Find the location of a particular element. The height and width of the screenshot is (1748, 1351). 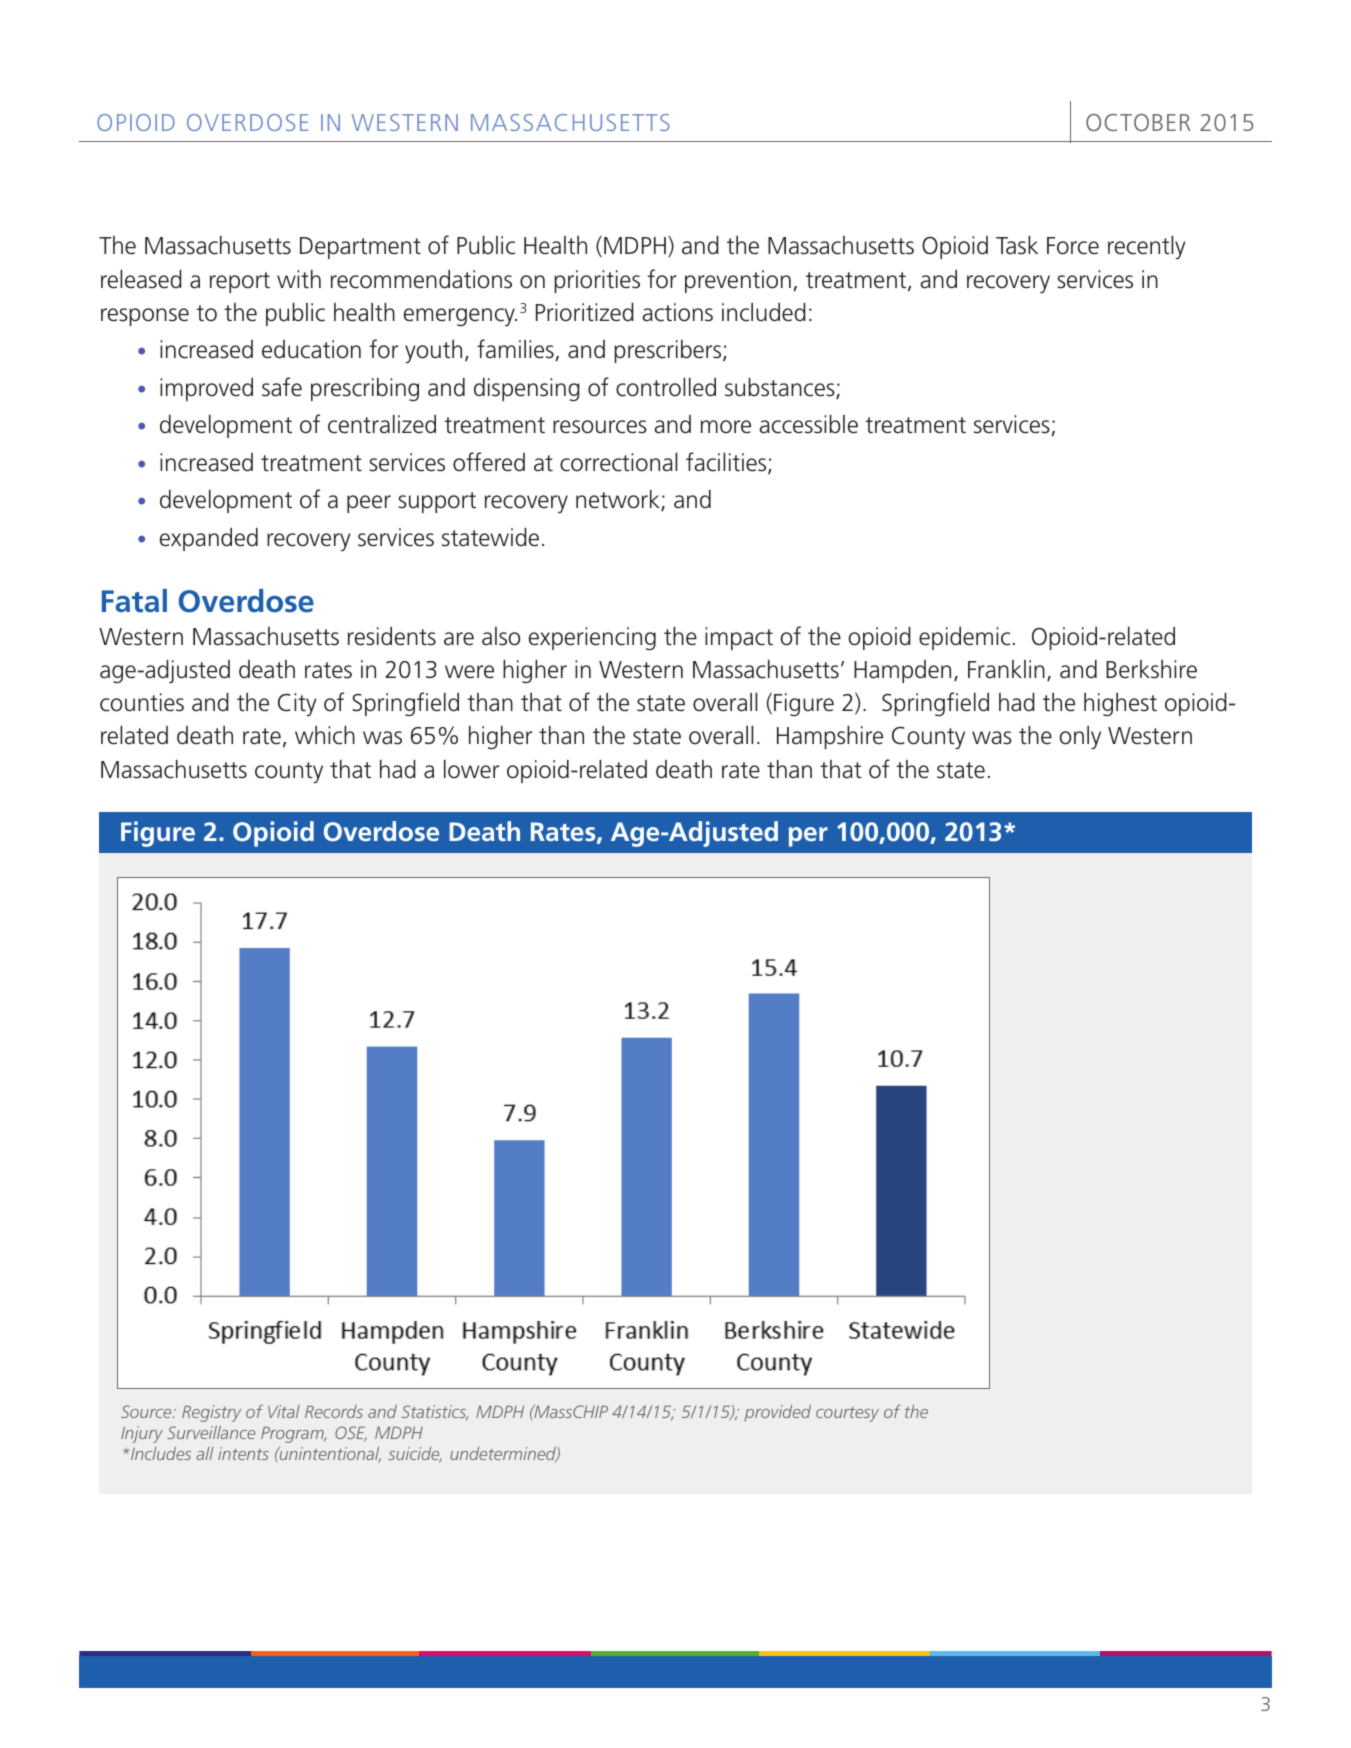

Department is located at coordinates (360, 248).
